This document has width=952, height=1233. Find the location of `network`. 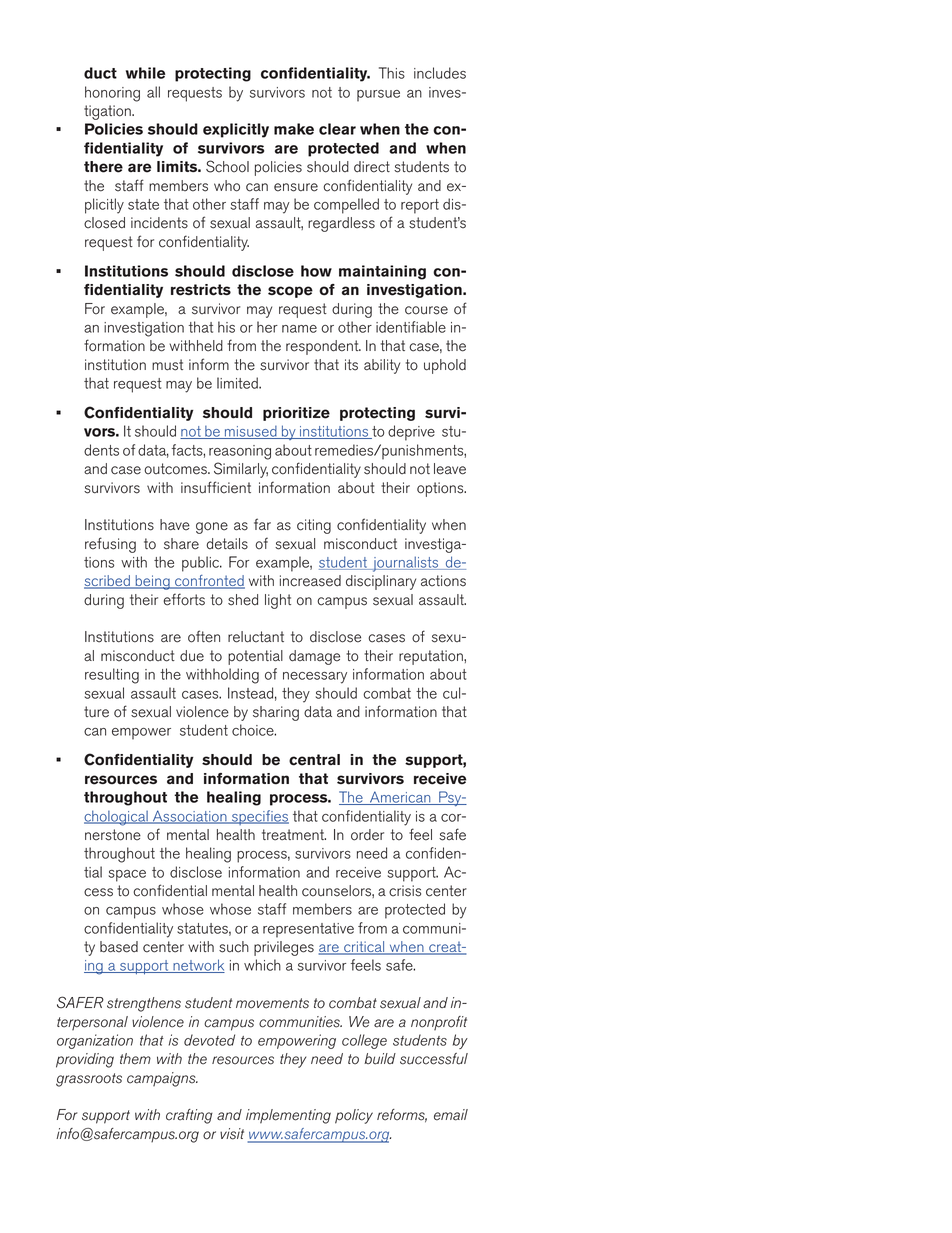

network is located at coordinates (198, 966).
